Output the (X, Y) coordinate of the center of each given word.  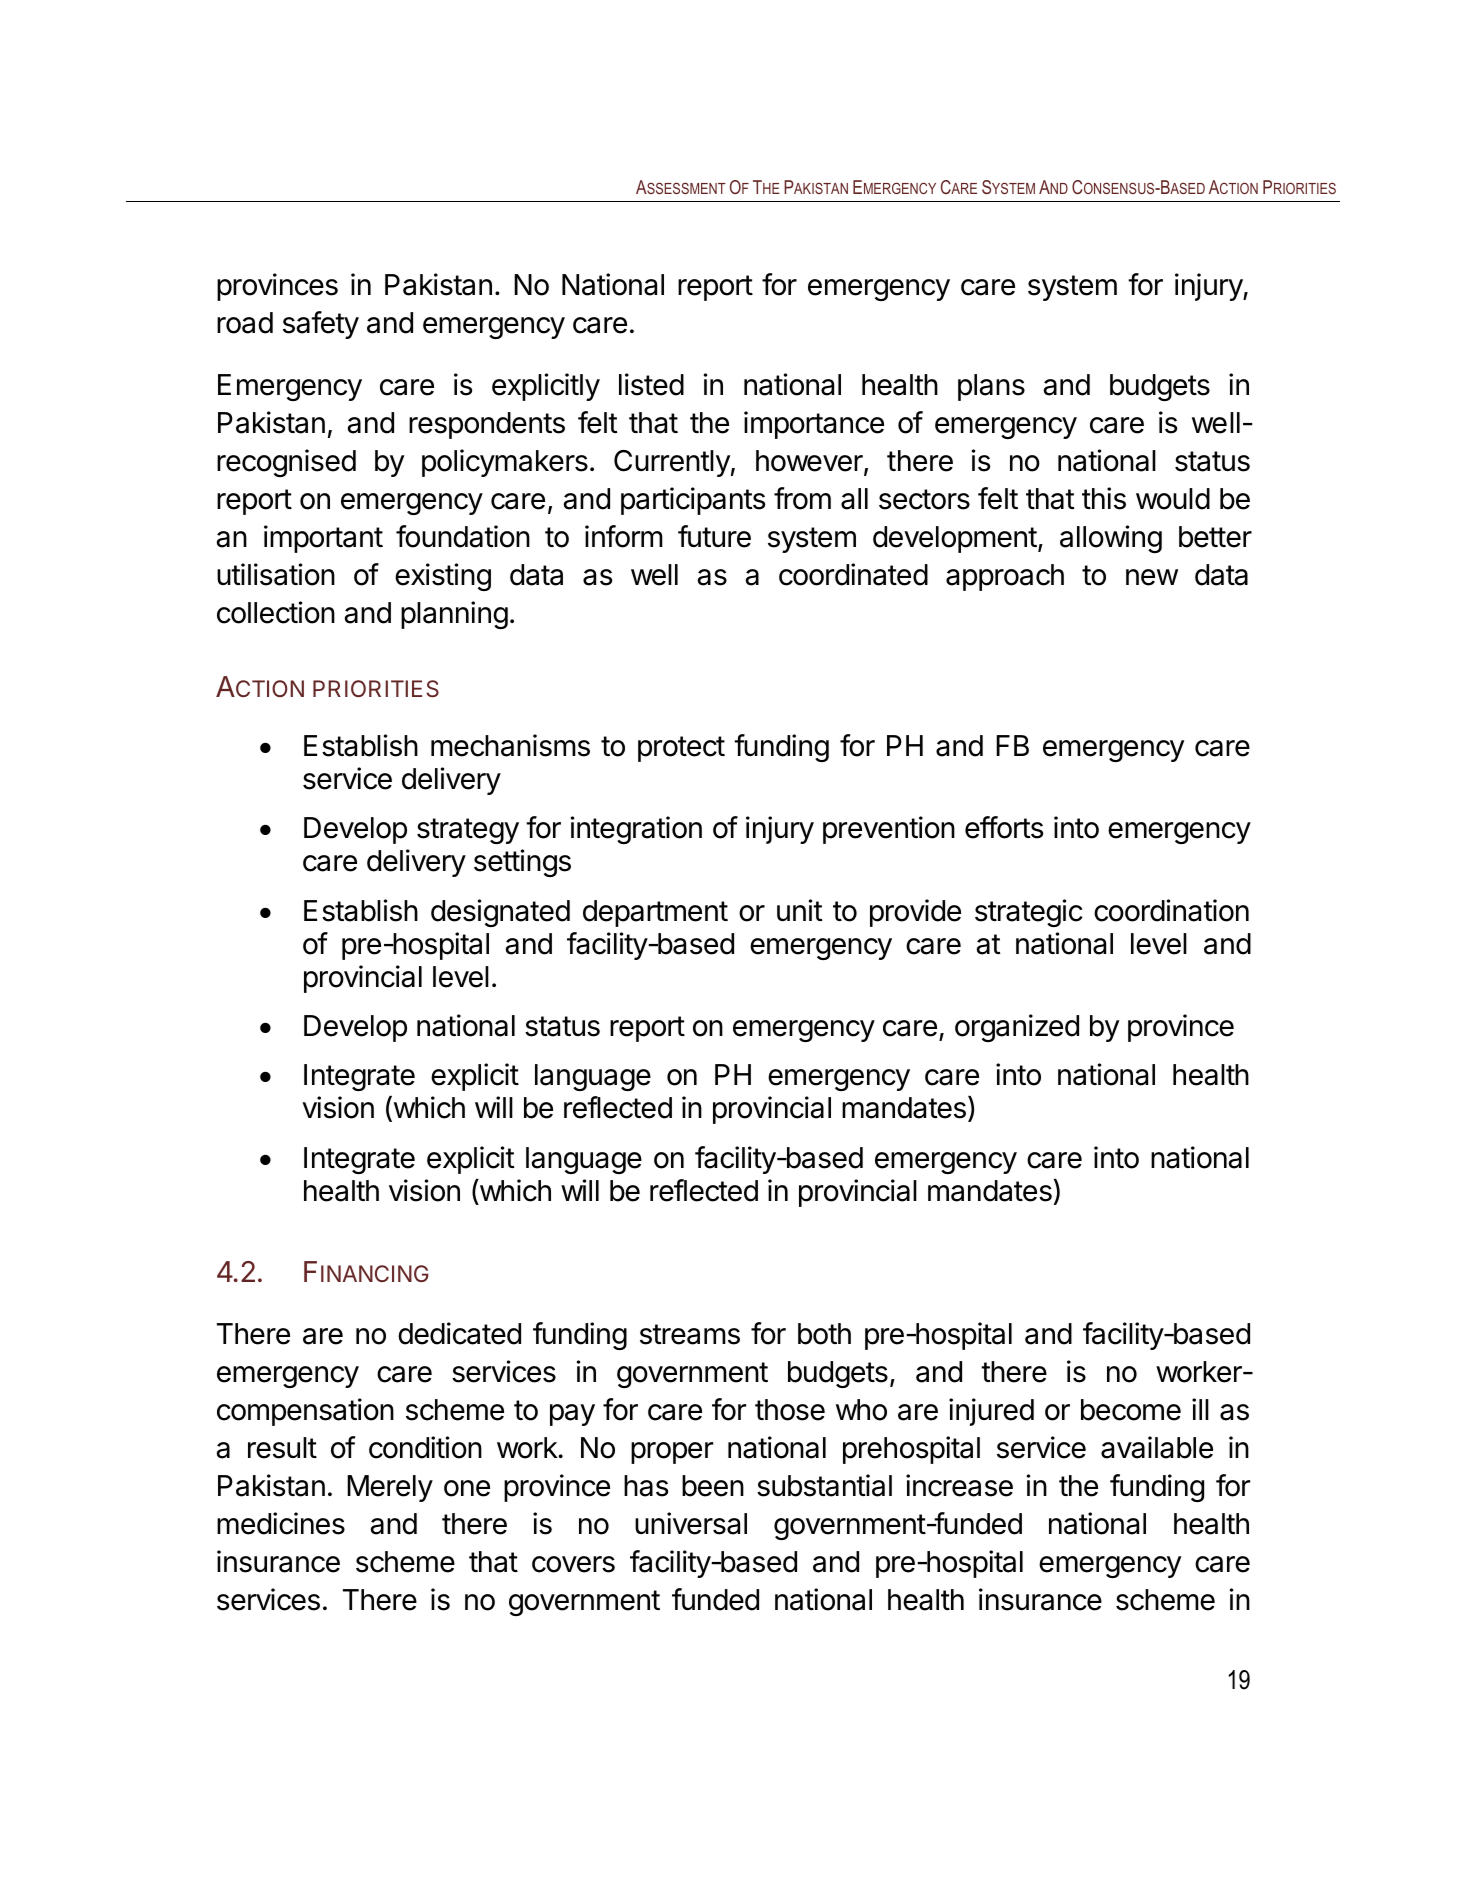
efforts (1004, 827)
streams (690, 1334)
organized (1017, 1028)
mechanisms (510, 745)
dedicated (459, 1333)
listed (651, 384)
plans (991, 387)
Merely (390, 1488)
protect (681, 749)
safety (321, 325)
